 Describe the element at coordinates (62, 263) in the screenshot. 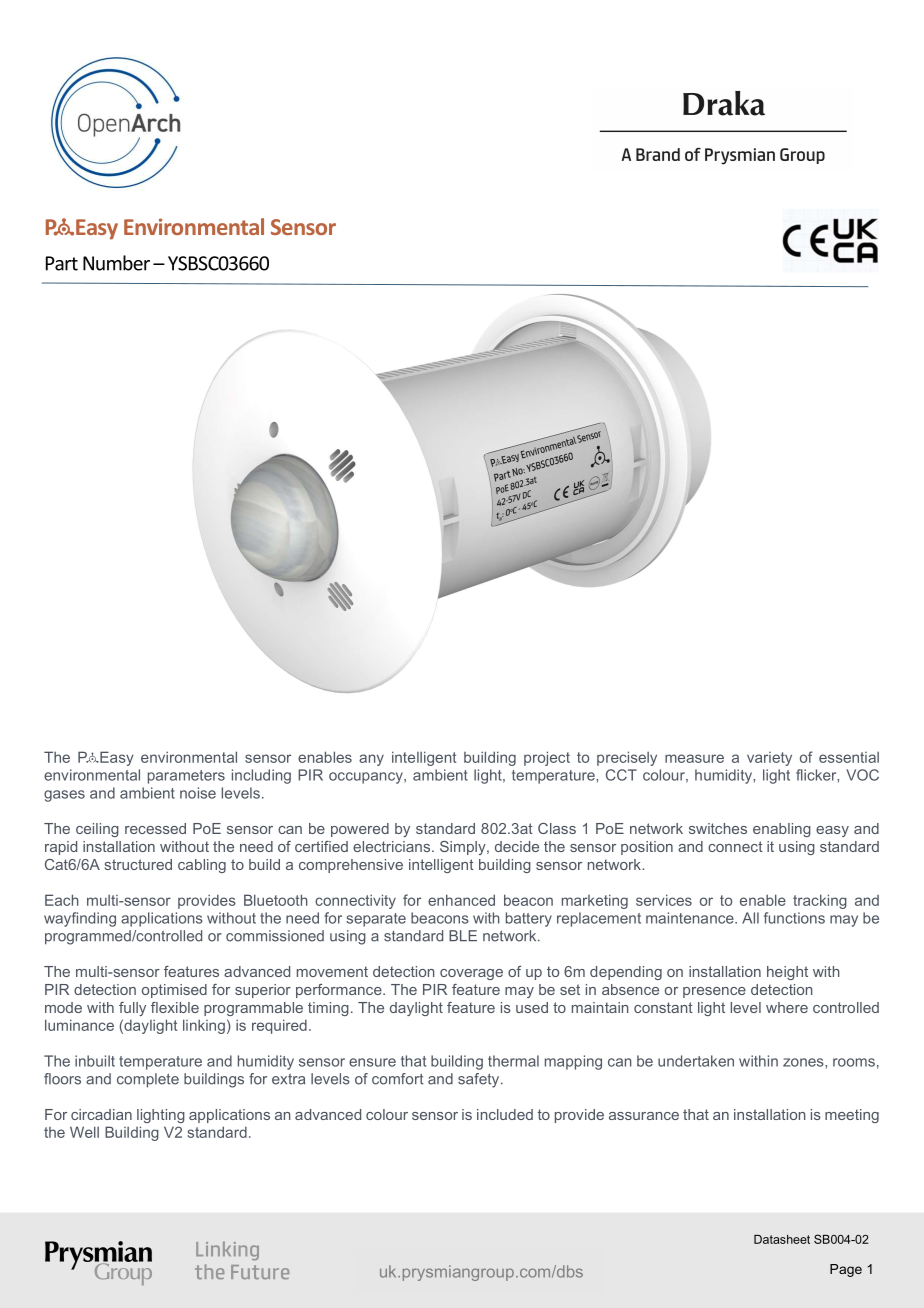

I see `Part` at that location.
